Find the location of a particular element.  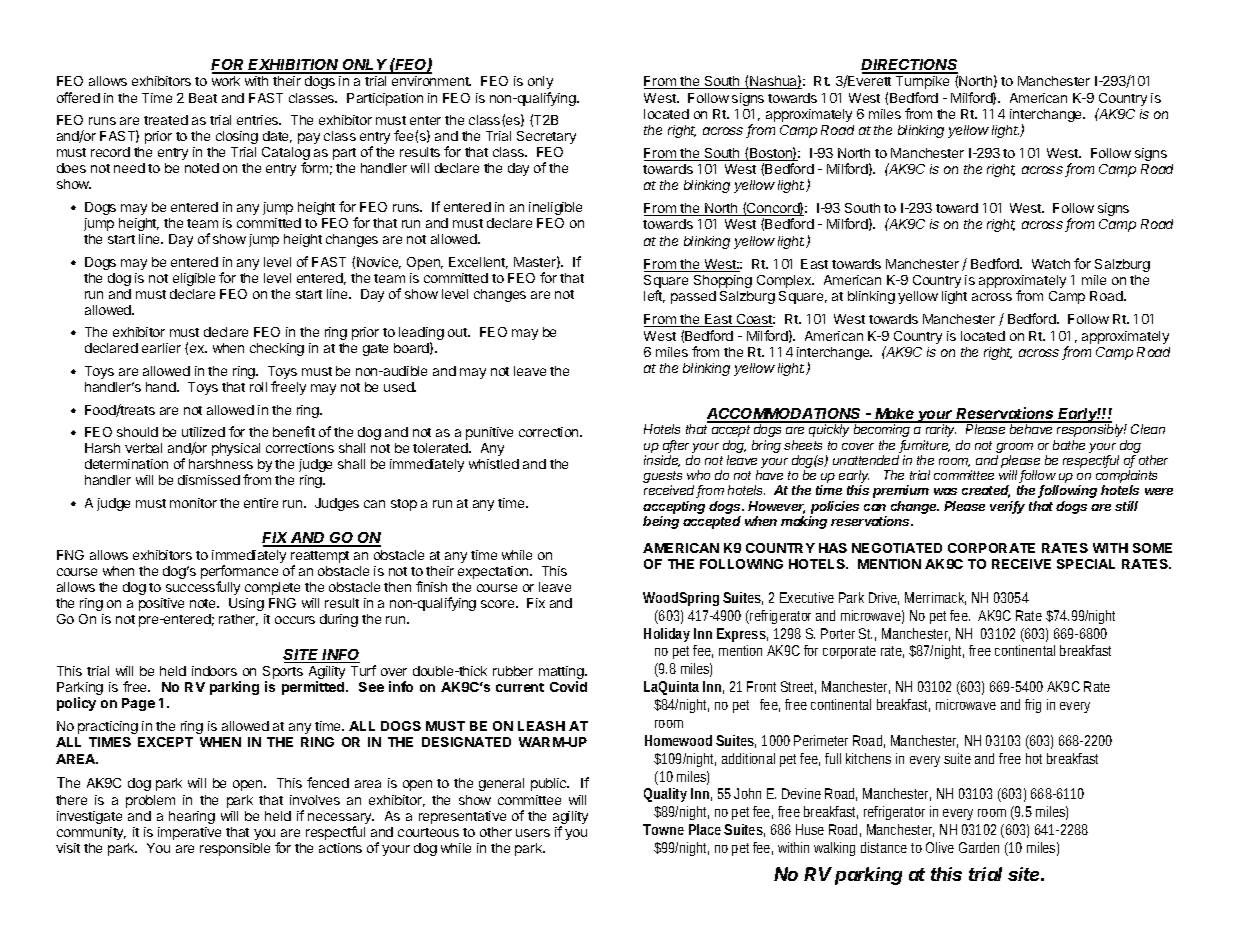

physical is located at coordinates (236, 449).
